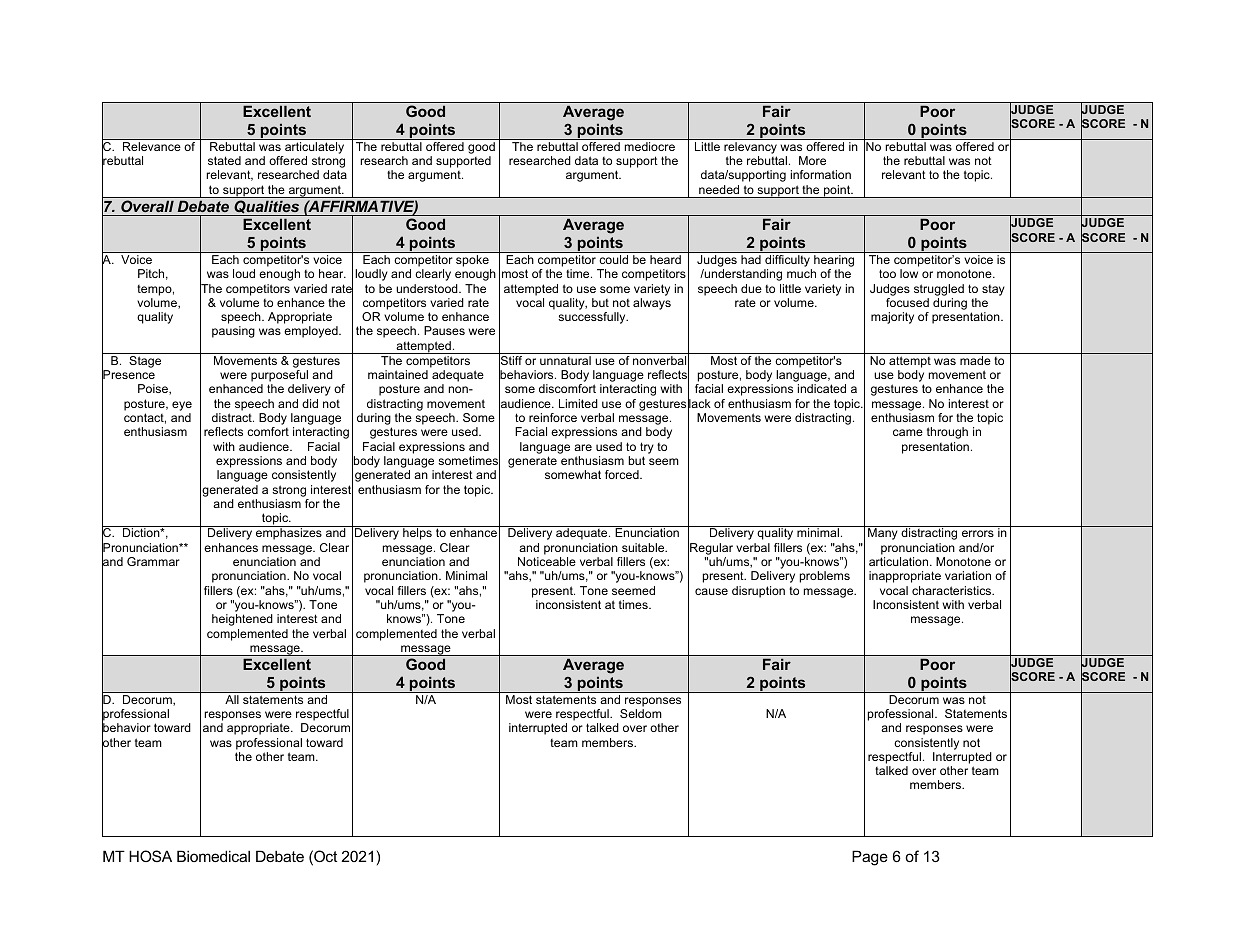 This screenshot has width=1233, height=952. I want to click on Biomedical, so click(213, 856).
